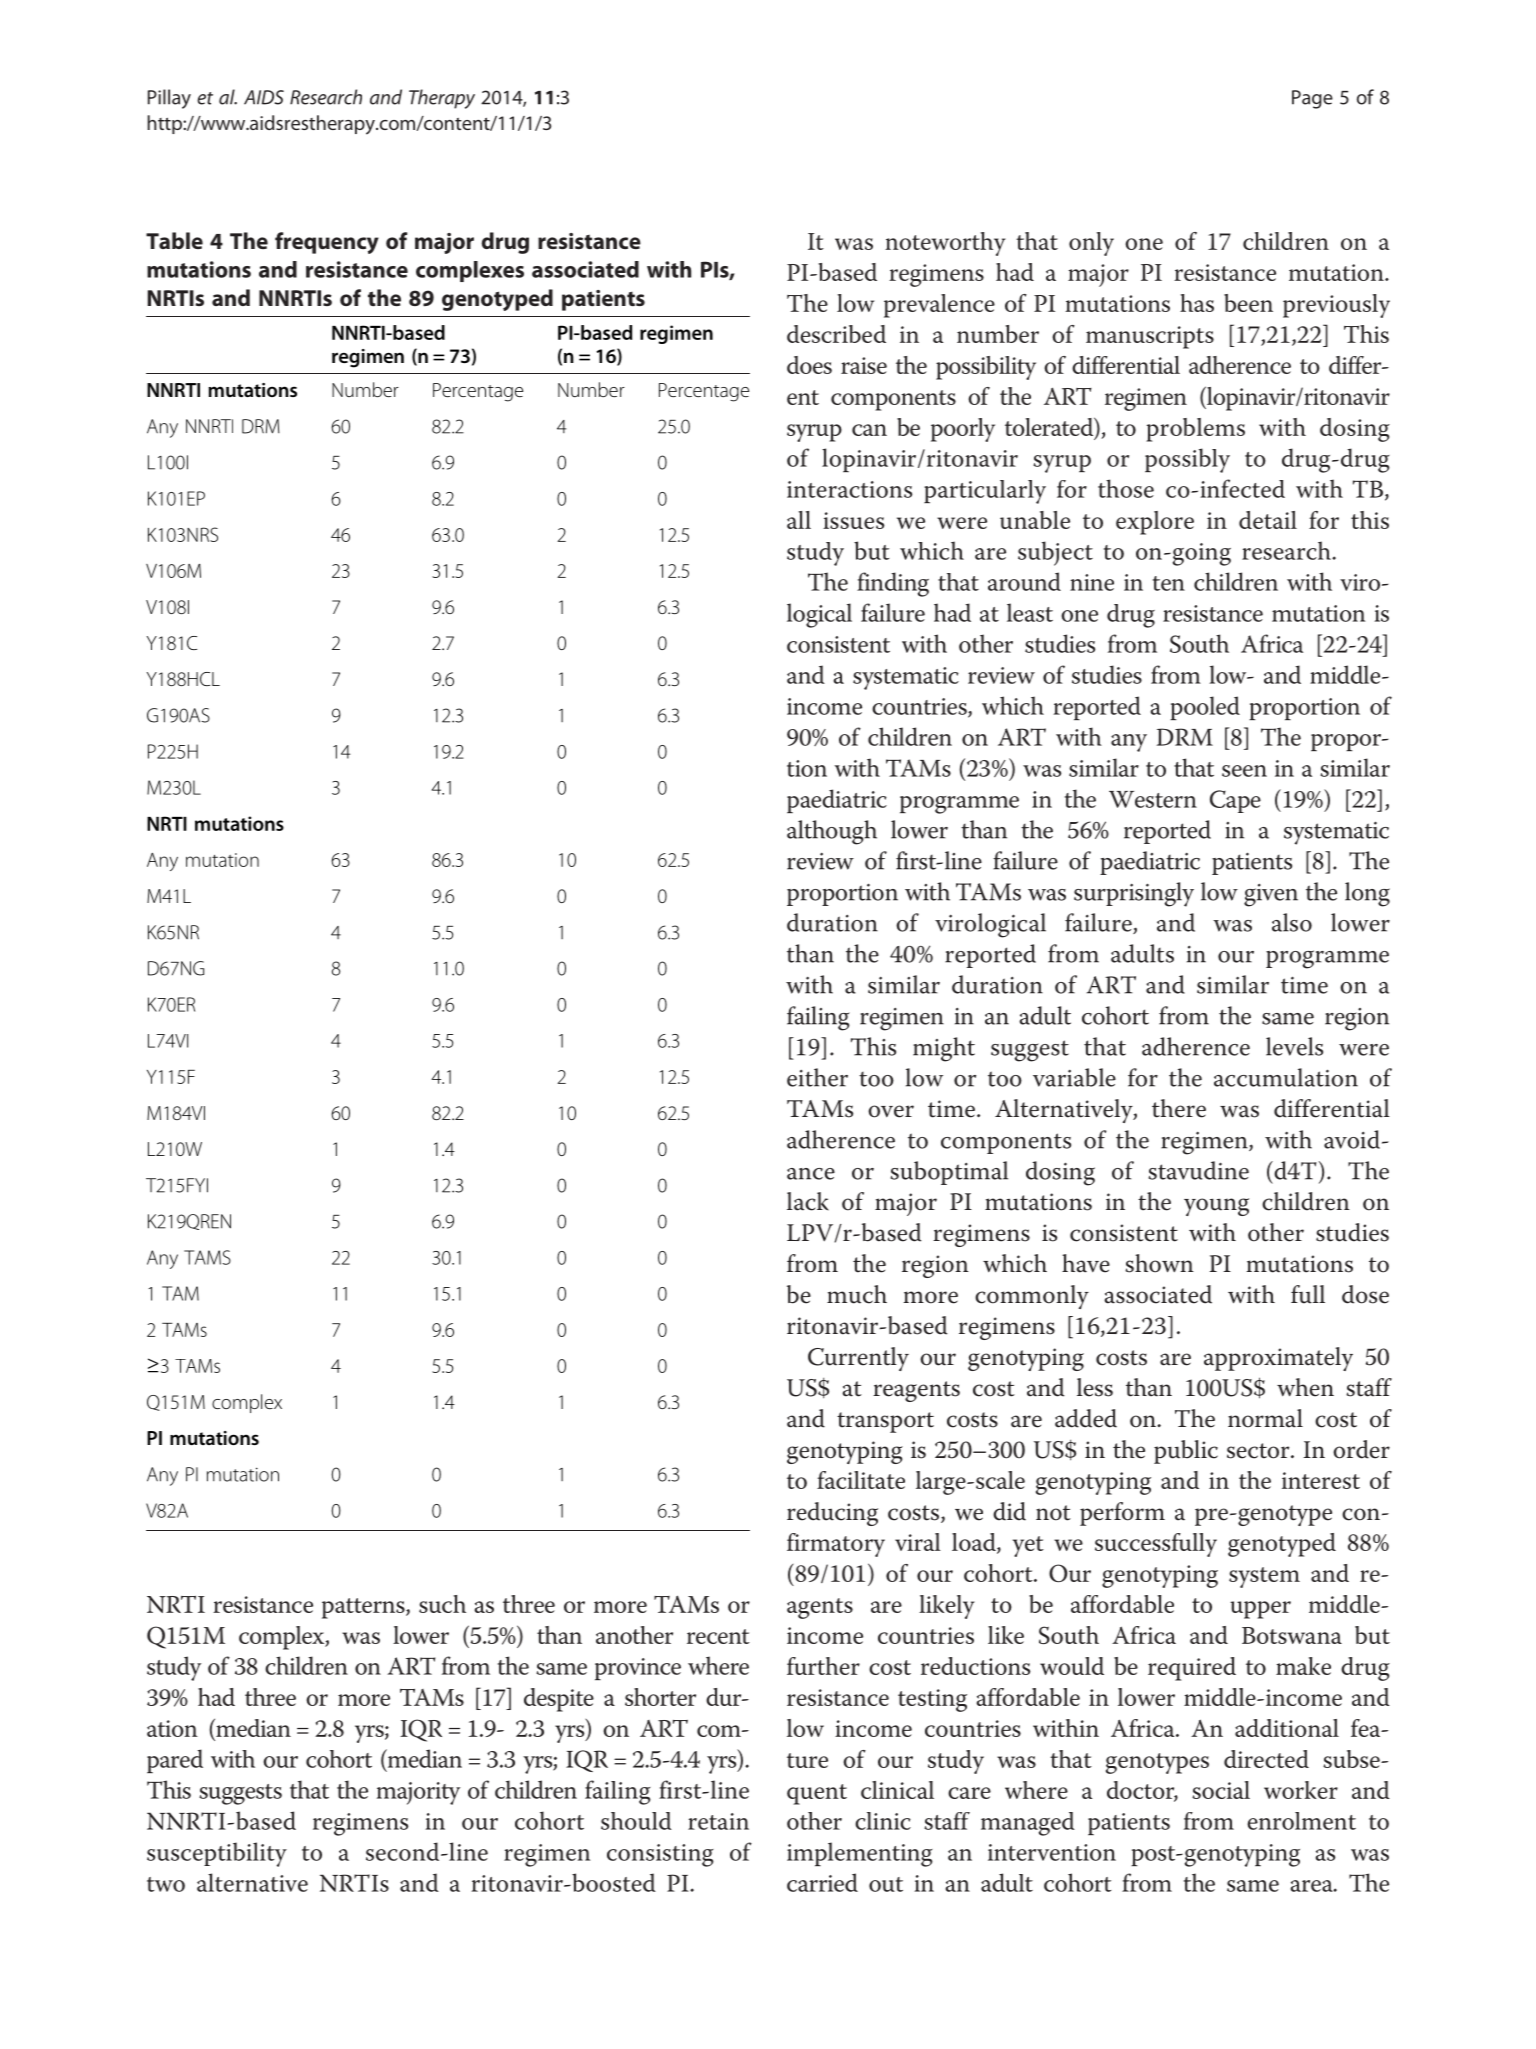 Image resolution: width=1536 pixels, height=2049 pixels. Describe the element at coordinates (945, 244) in the page. I see `noteworthy` at that location.
